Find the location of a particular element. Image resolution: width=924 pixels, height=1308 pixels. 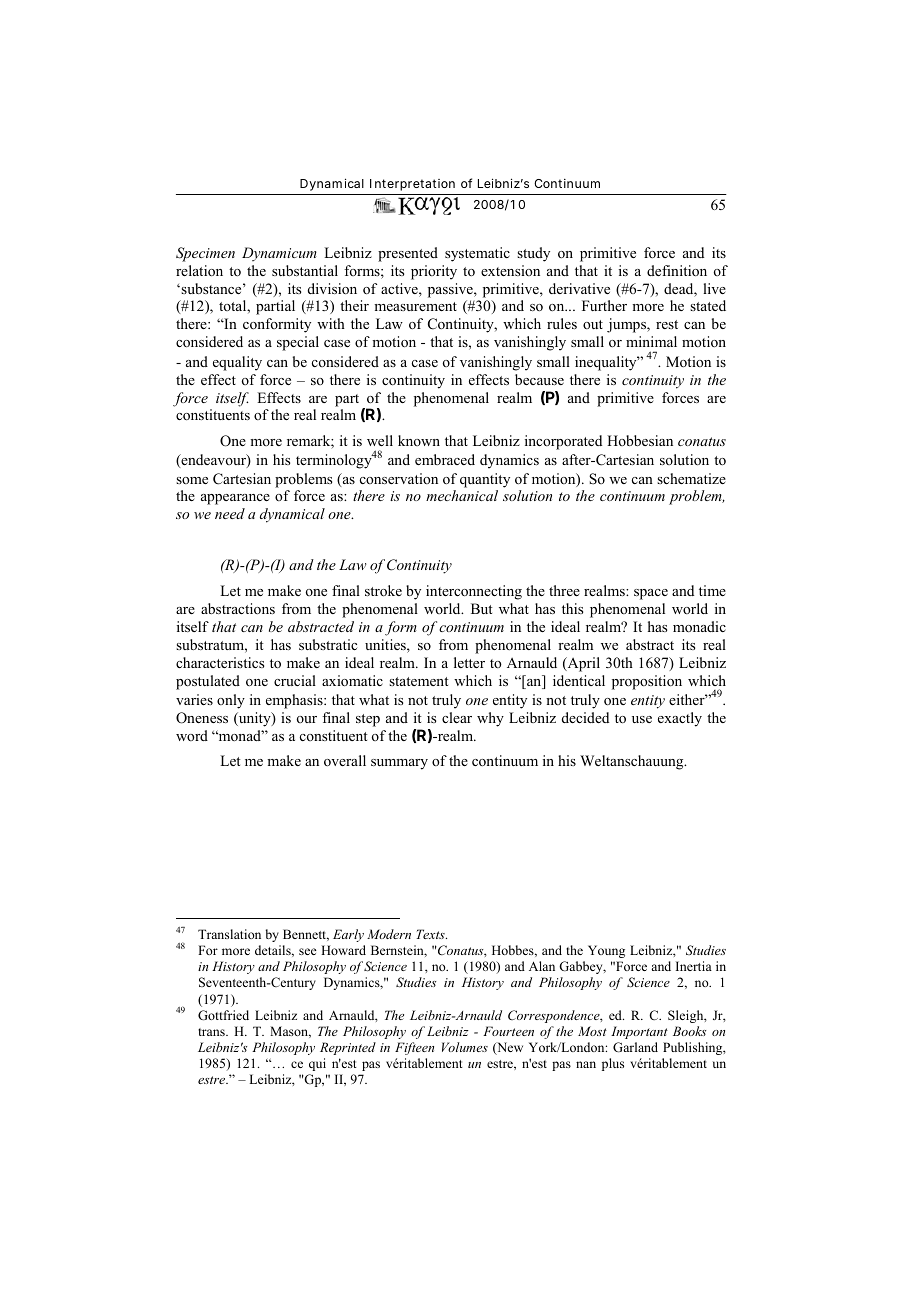

Mason is located at coordinates (290, 1032).
